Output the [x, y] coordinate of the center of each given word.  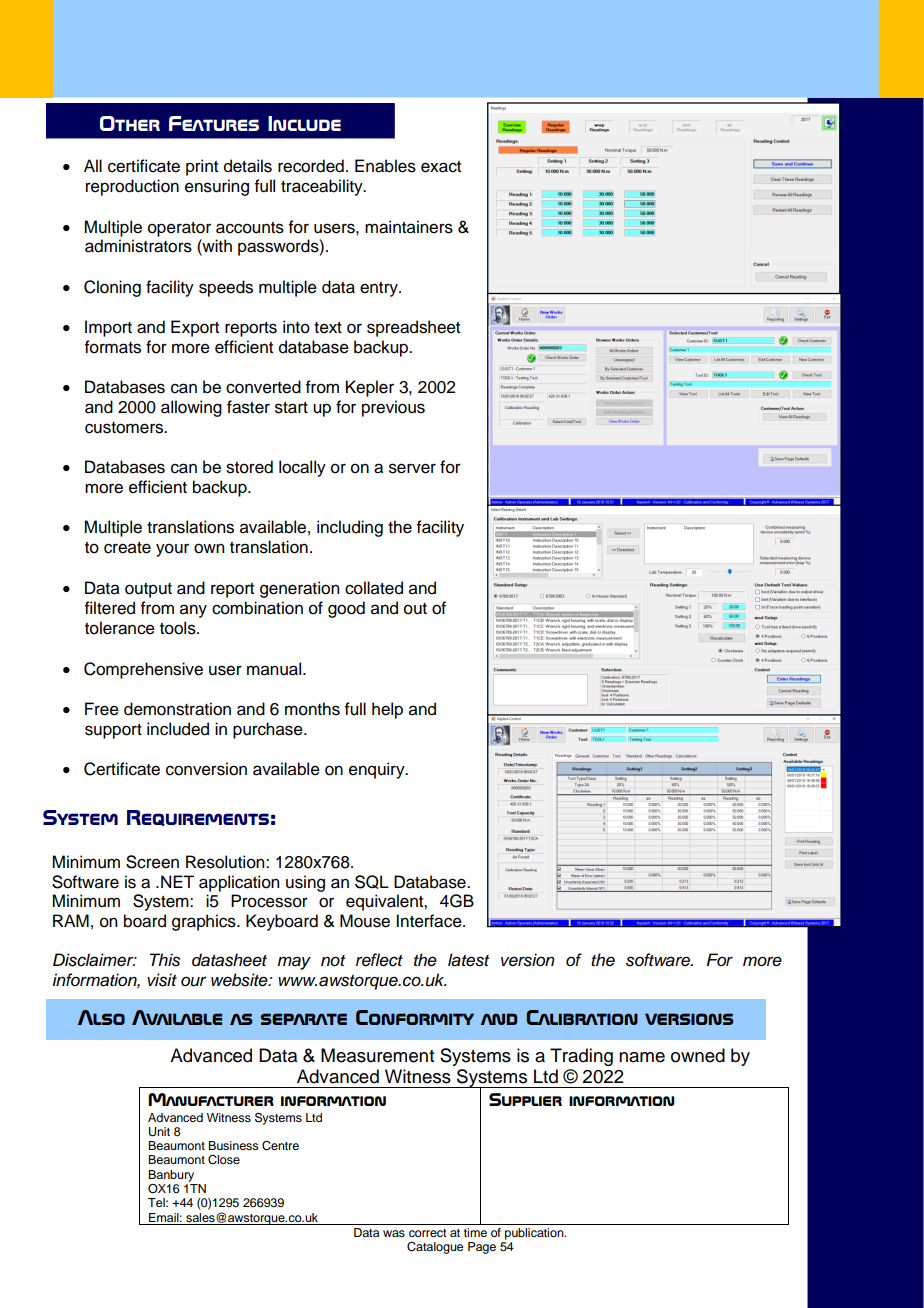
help [387, 710]
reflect [379, 960]
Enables [385, 166]
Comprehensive [143, 670]
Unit [159, 1132]
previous [393, 408]
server [412, 468]
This [165, 960]
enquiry [378, 770]
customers [125, 428]
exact [441, 167]
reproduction [132, 187]
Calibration [582, 1017]
